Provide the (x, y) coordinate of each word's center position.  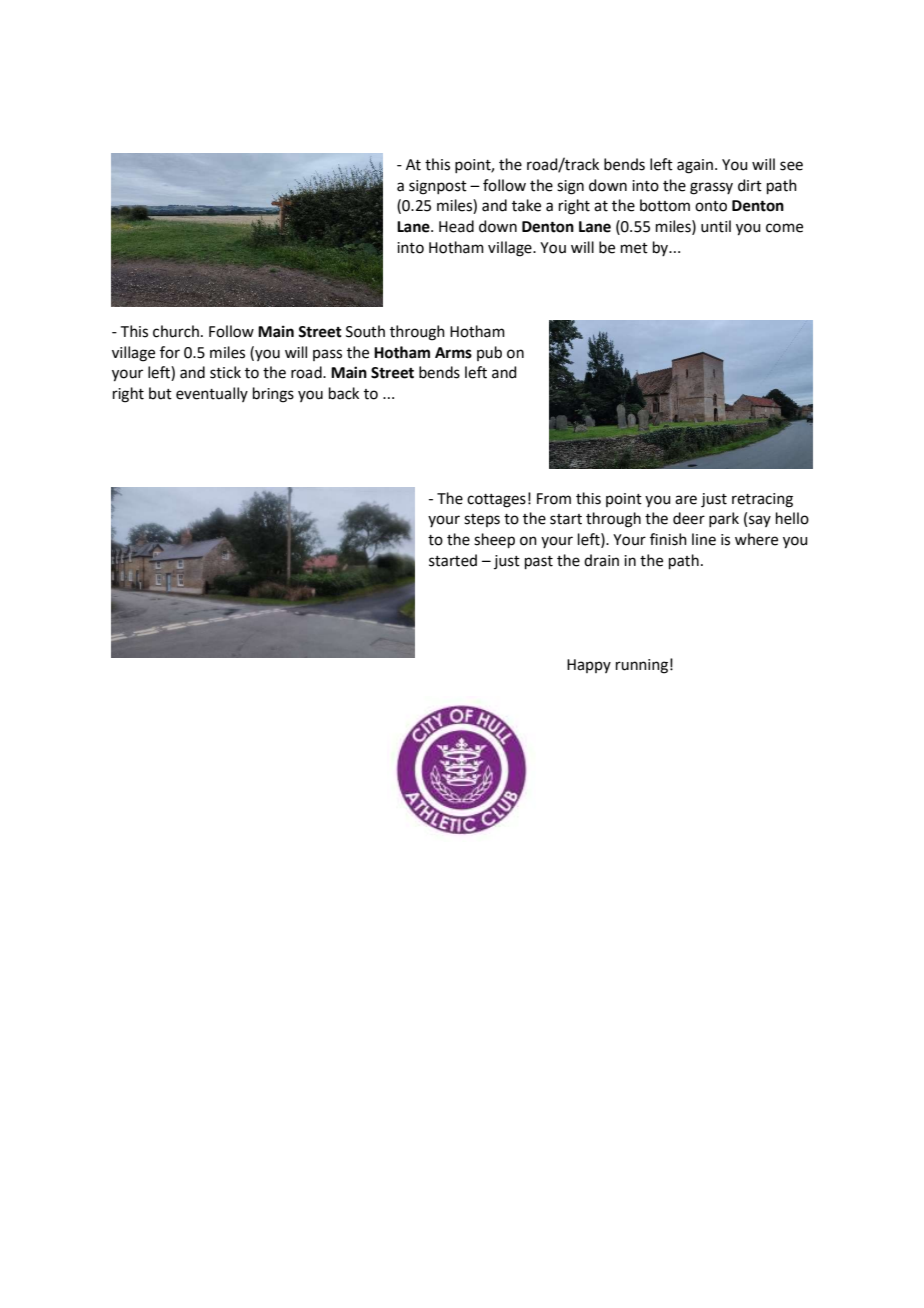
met (634, 248)
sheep (494, 540)
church (176, 331)
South (365, 331)
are (686, 500)
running (642, 666)
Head (456, 226)
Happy (589, 666)
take (526, 205)
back (344, 393)
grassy (711, 188)
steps (482, 520)
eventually (212, 394)
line (704, 539)
